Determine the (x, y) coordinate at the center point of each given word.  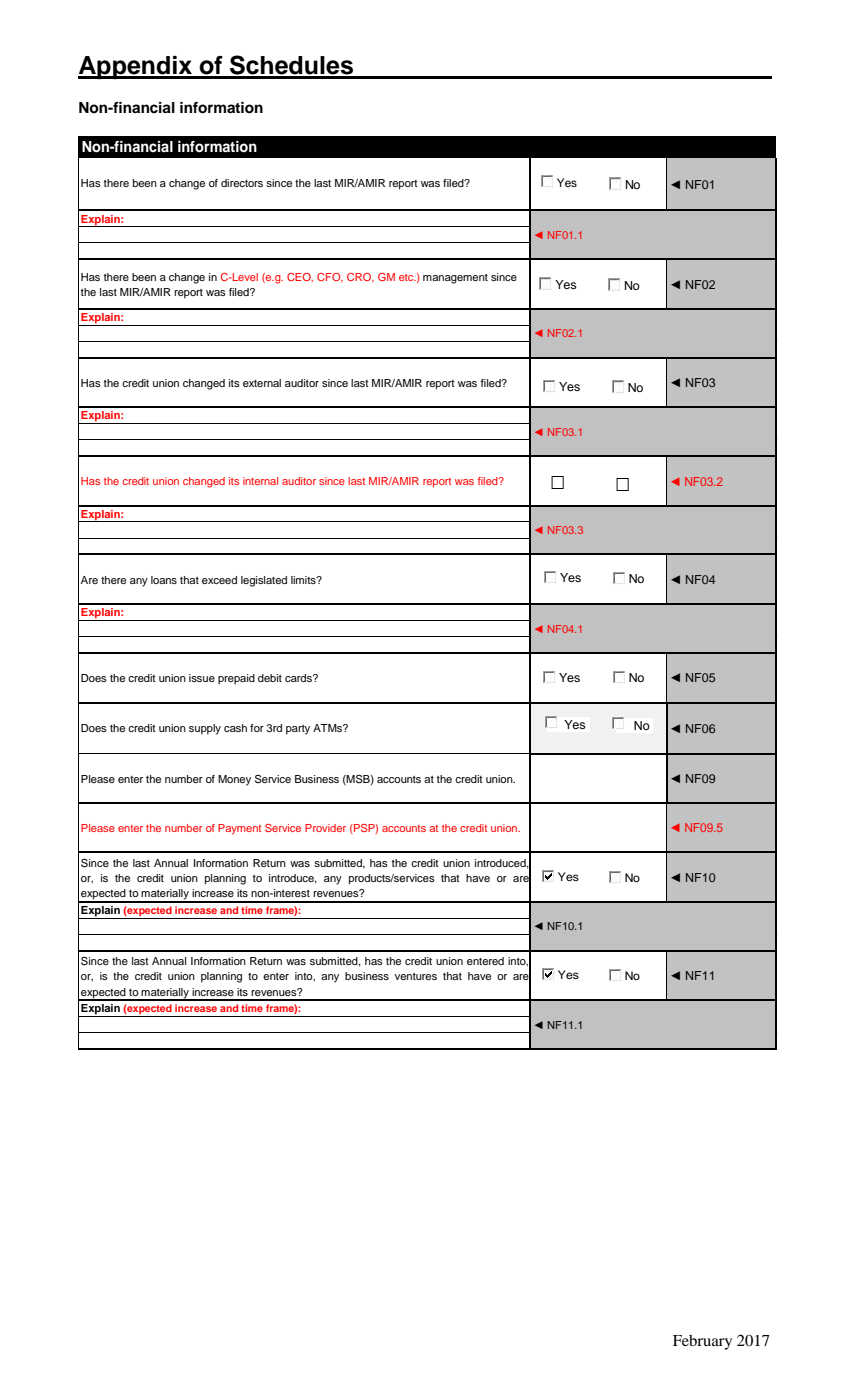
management (455, 279)
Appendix (136, 68)
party (298, 730)
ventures (416, 976)
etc (407, 277)
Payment (239, 829)
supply (205, 729)
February (702, 1342)
